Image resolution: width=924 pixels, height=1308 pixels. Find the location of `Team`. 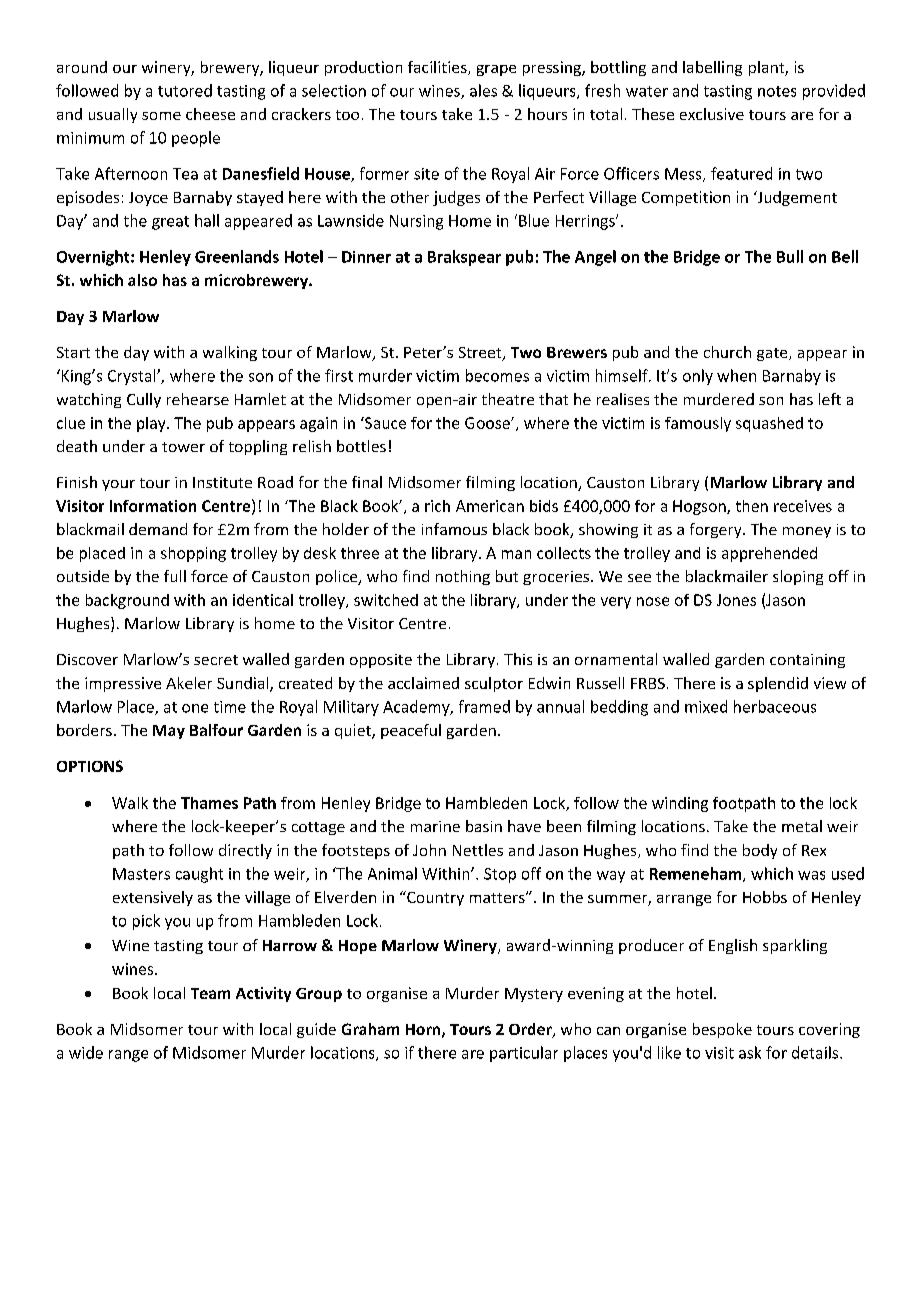

Team is located at coordinates (210, 993).
